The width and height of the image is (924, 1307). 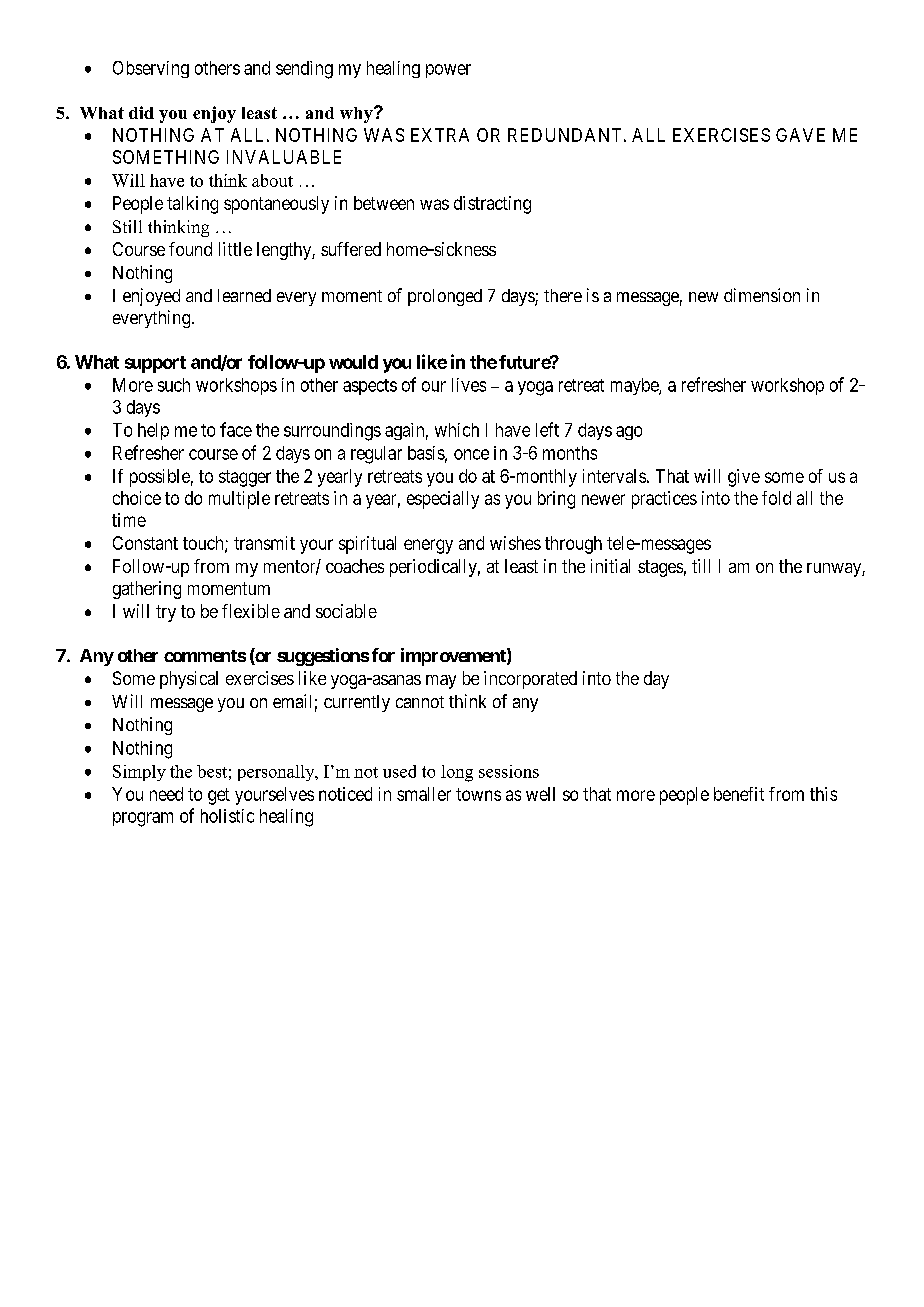 I want to click on Observing, so click(x=151, y=69).
